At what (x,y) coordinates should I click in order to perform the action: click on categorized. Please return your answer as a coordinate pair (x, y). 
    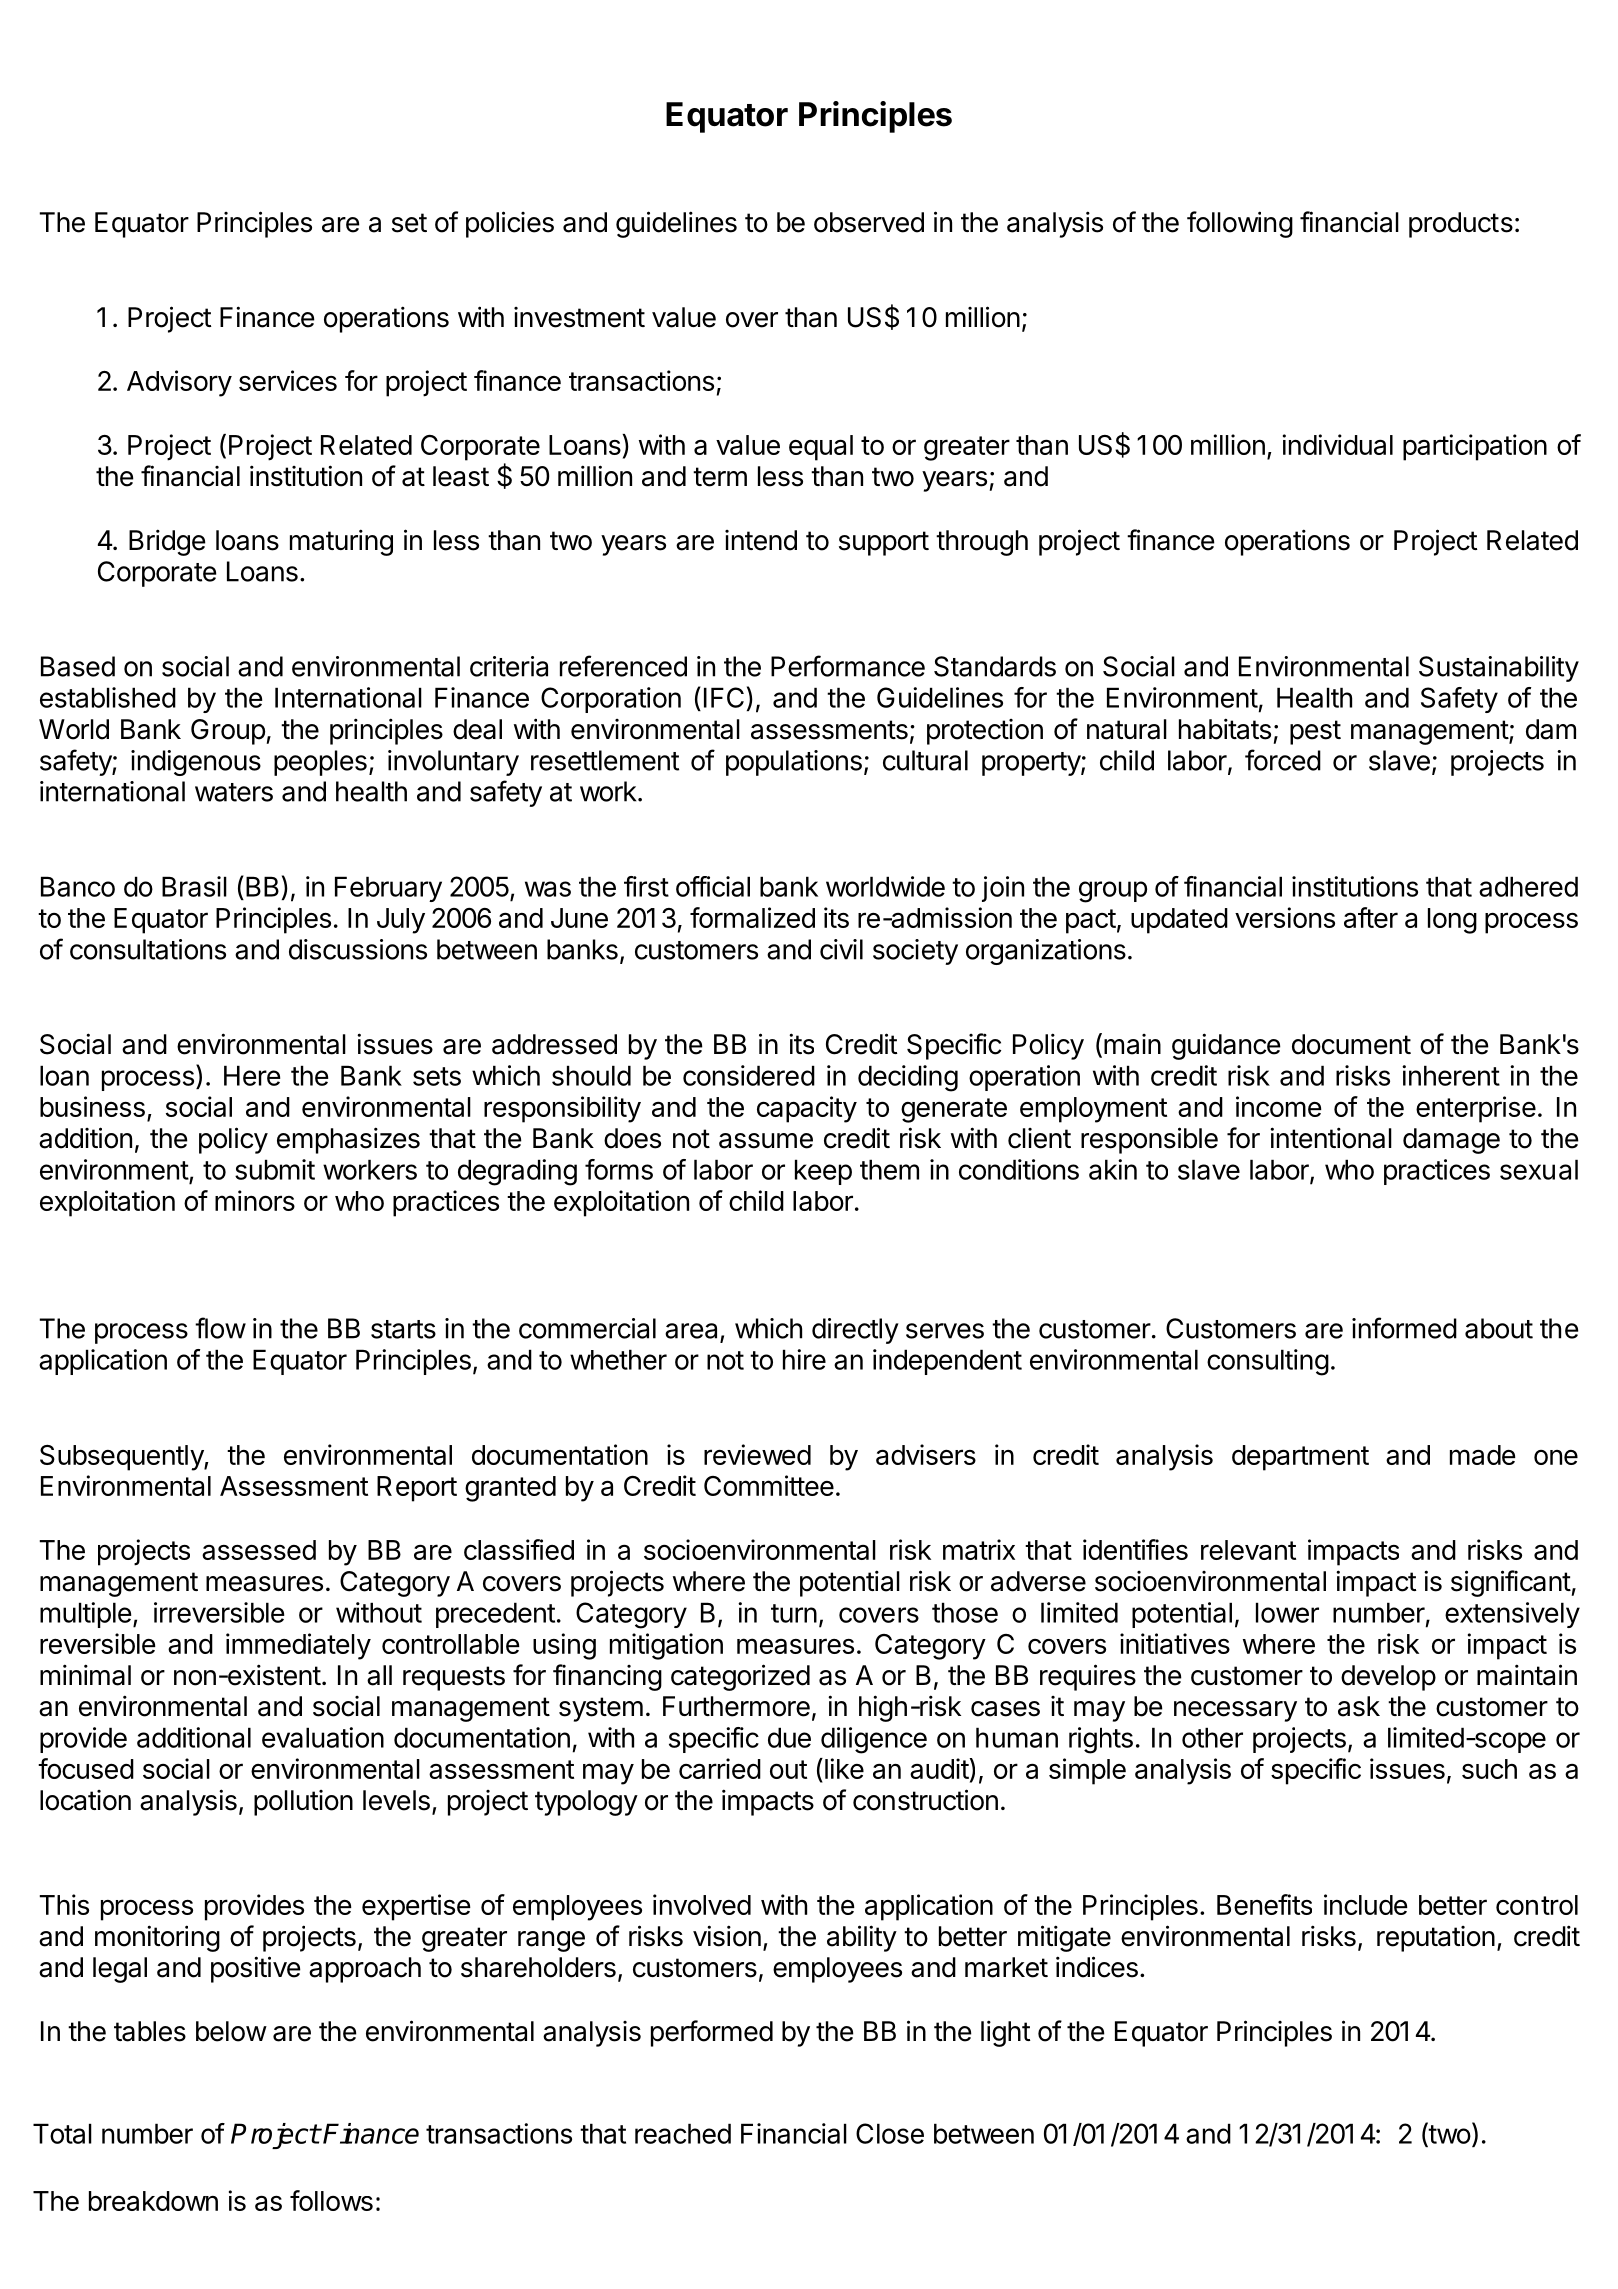
    Looking at the image, I should click on (740, 1677).
